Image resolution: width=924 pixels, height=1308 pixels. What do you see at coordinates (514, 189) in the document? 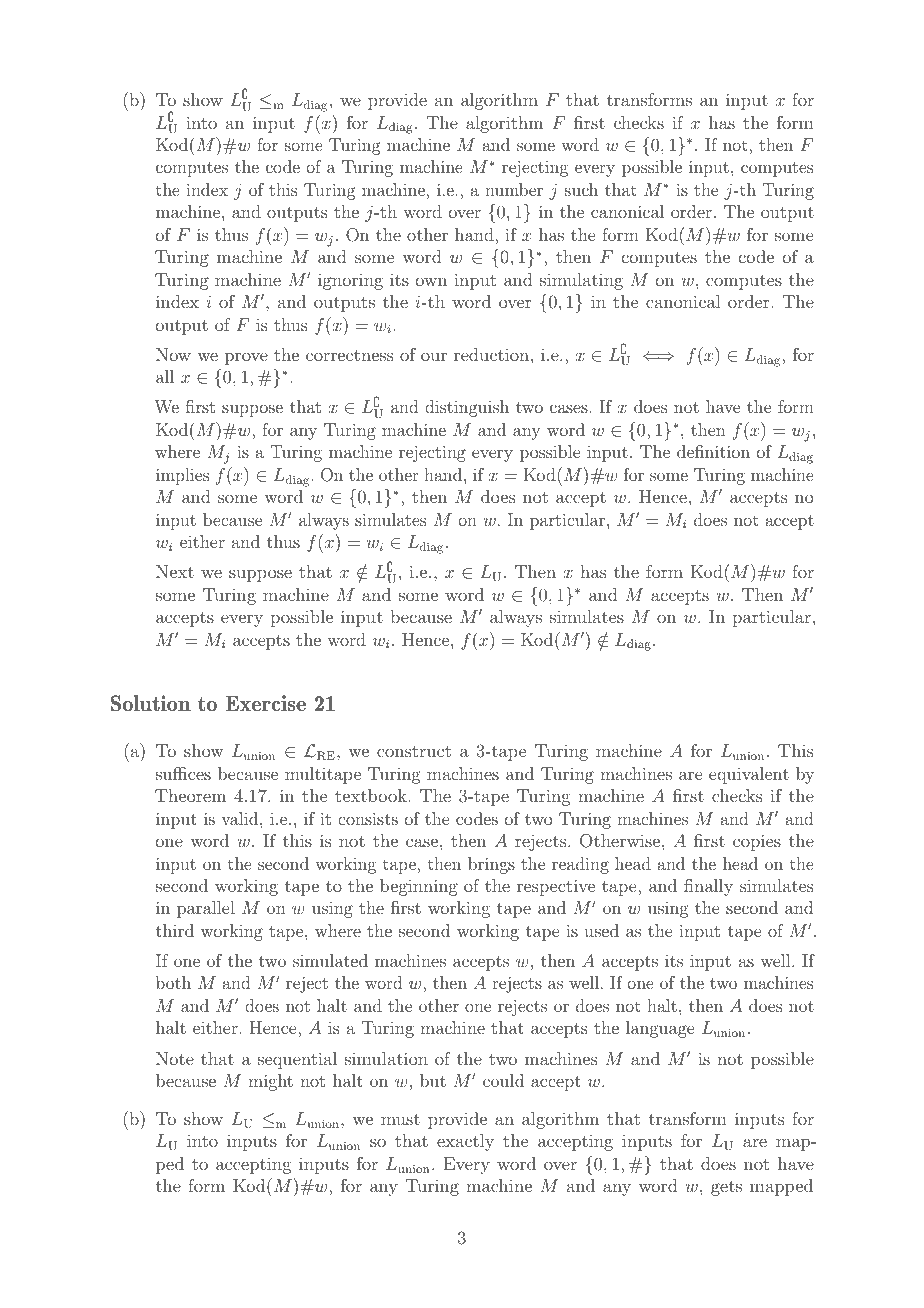
I see `number` at bounding box center [514, 189].
